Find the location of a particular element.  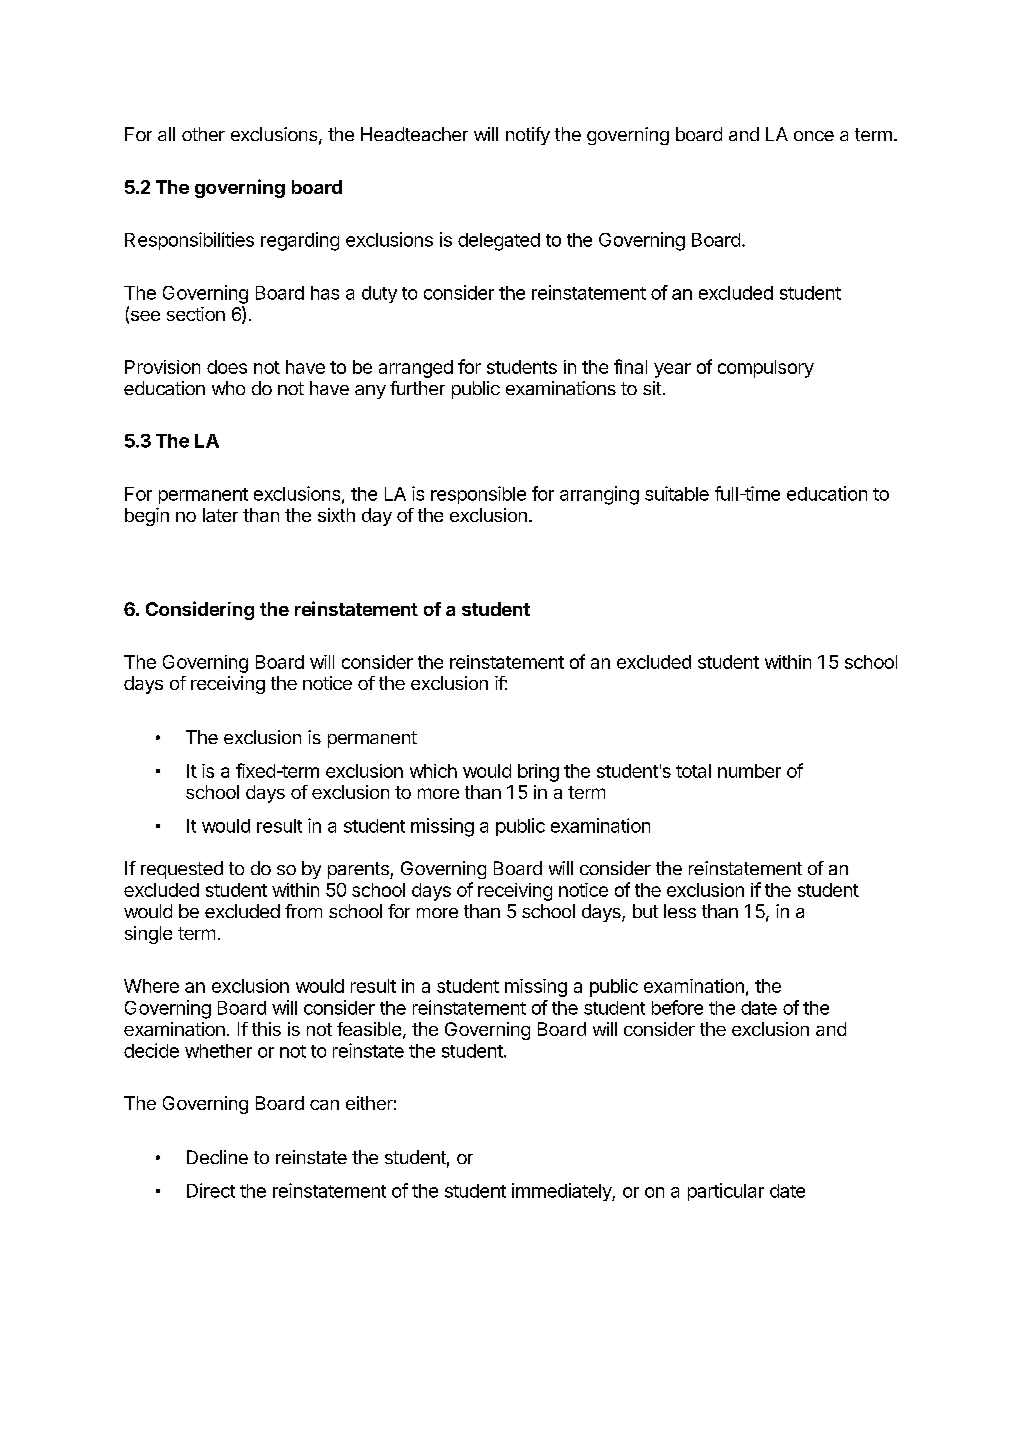

parents is located at coordinates (359, 870).
